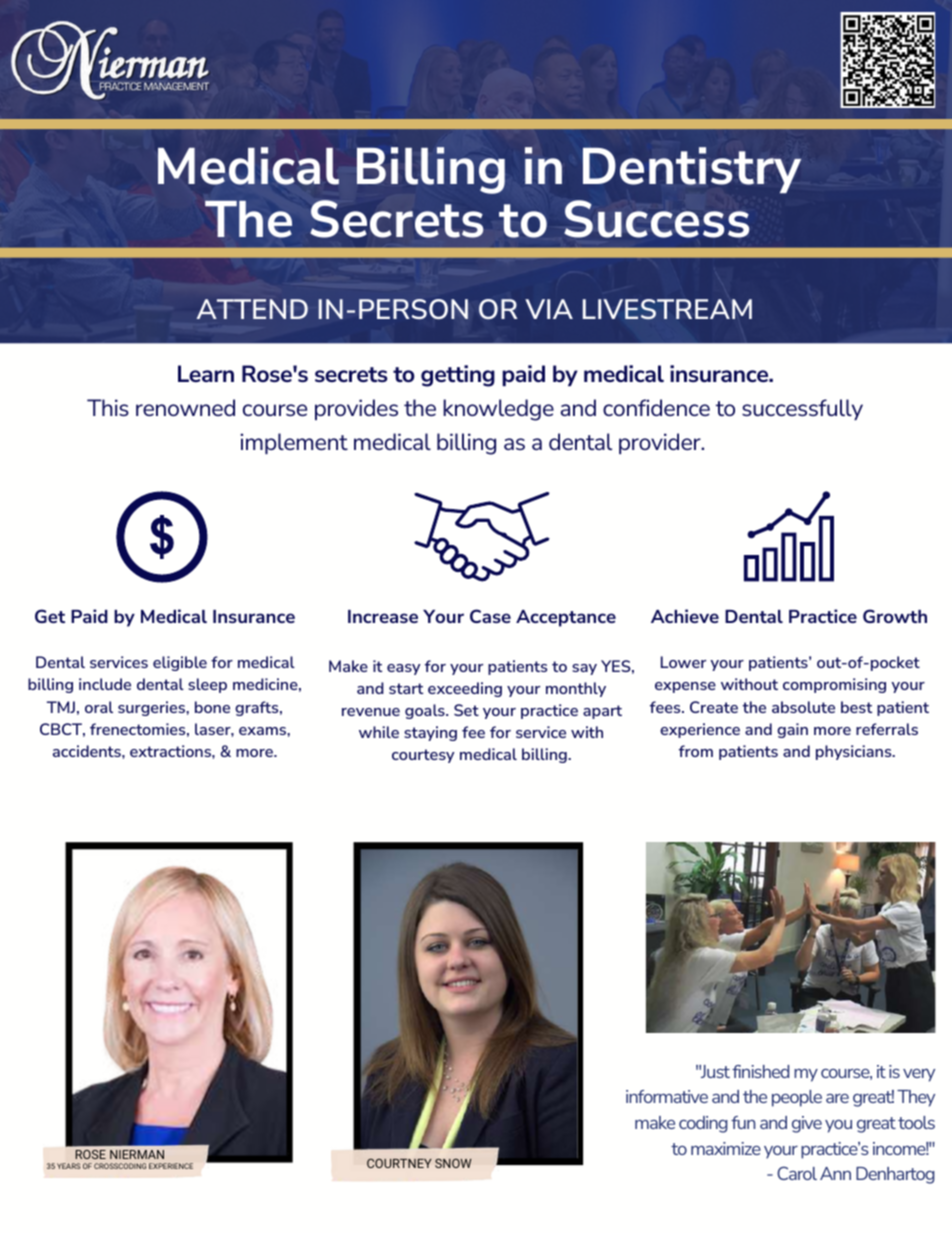 Image resolution: width=952 pixels, height=1233 pixels. I want to click on YEARS, so click(69, 1166).
